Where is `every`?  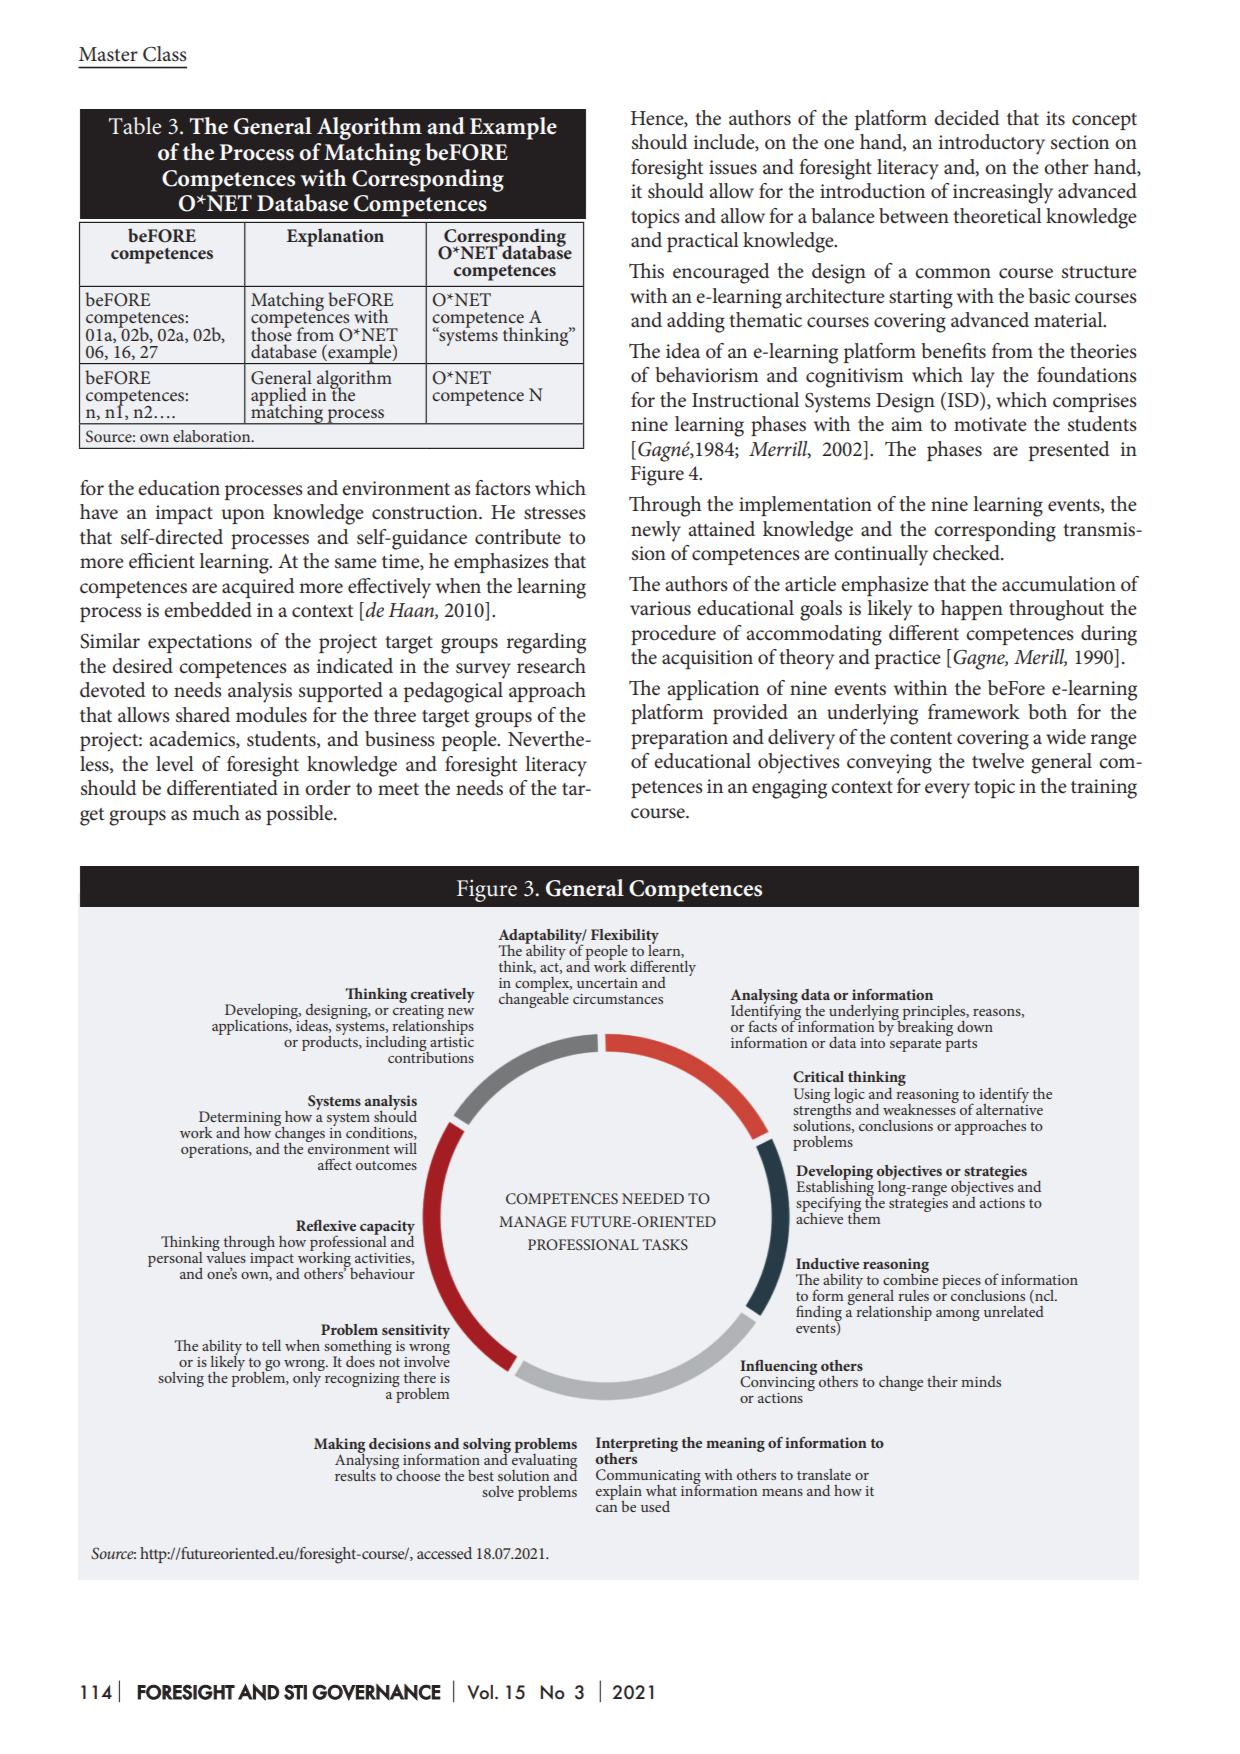 every is located at coordinates (947, 791).
